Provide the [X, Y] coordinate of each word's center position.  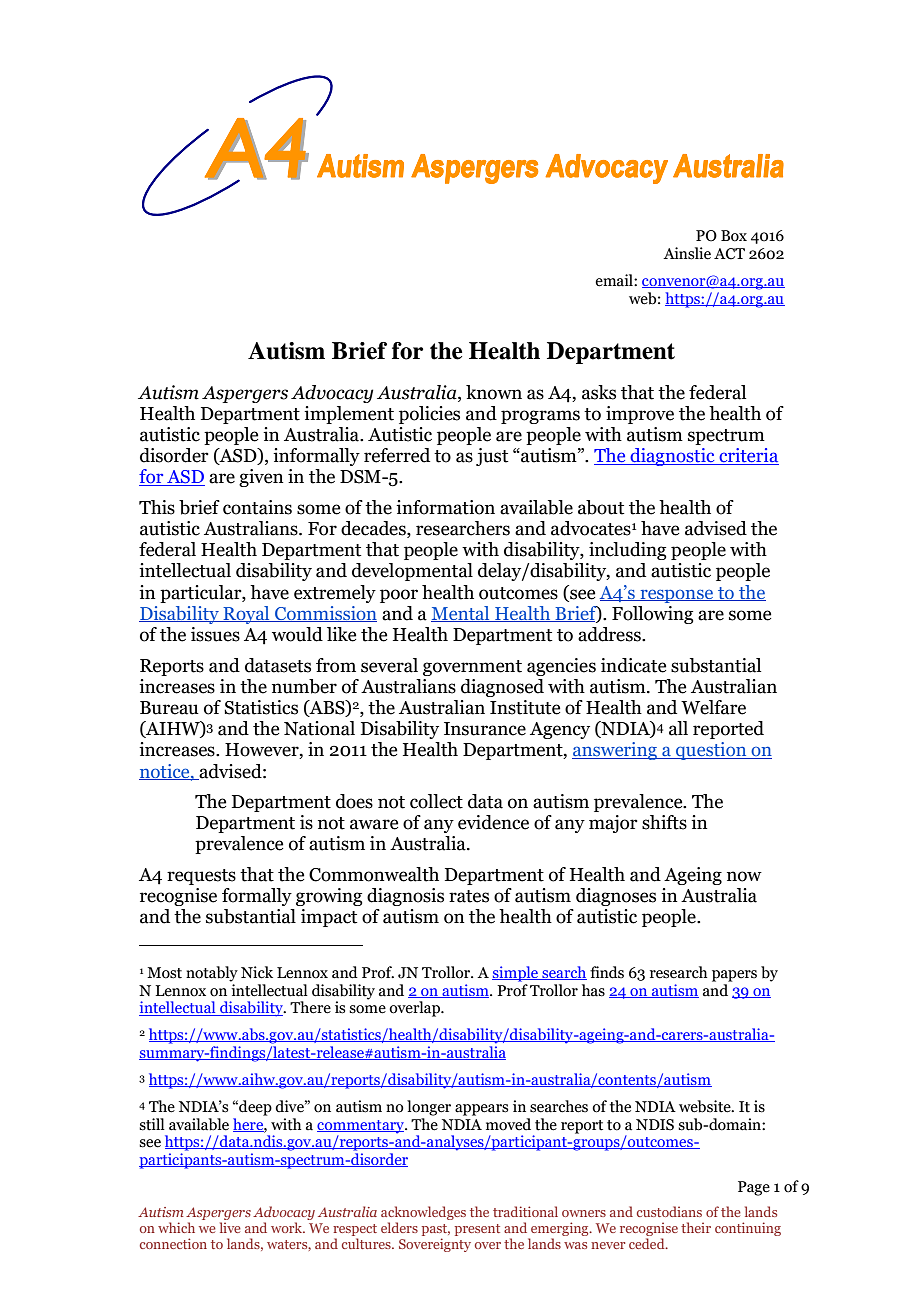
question [711, 751]
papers [734, 976]
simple [516, 974]
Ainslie [687, 253]
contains [257, 507]
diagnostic [672, 457]
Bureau [169, 708]
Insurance [485, 729]
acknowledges [423, 1214]
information [445, 507]
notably [212, 974]
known [494, 392]
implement [349, 415]
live [230, 1227]
